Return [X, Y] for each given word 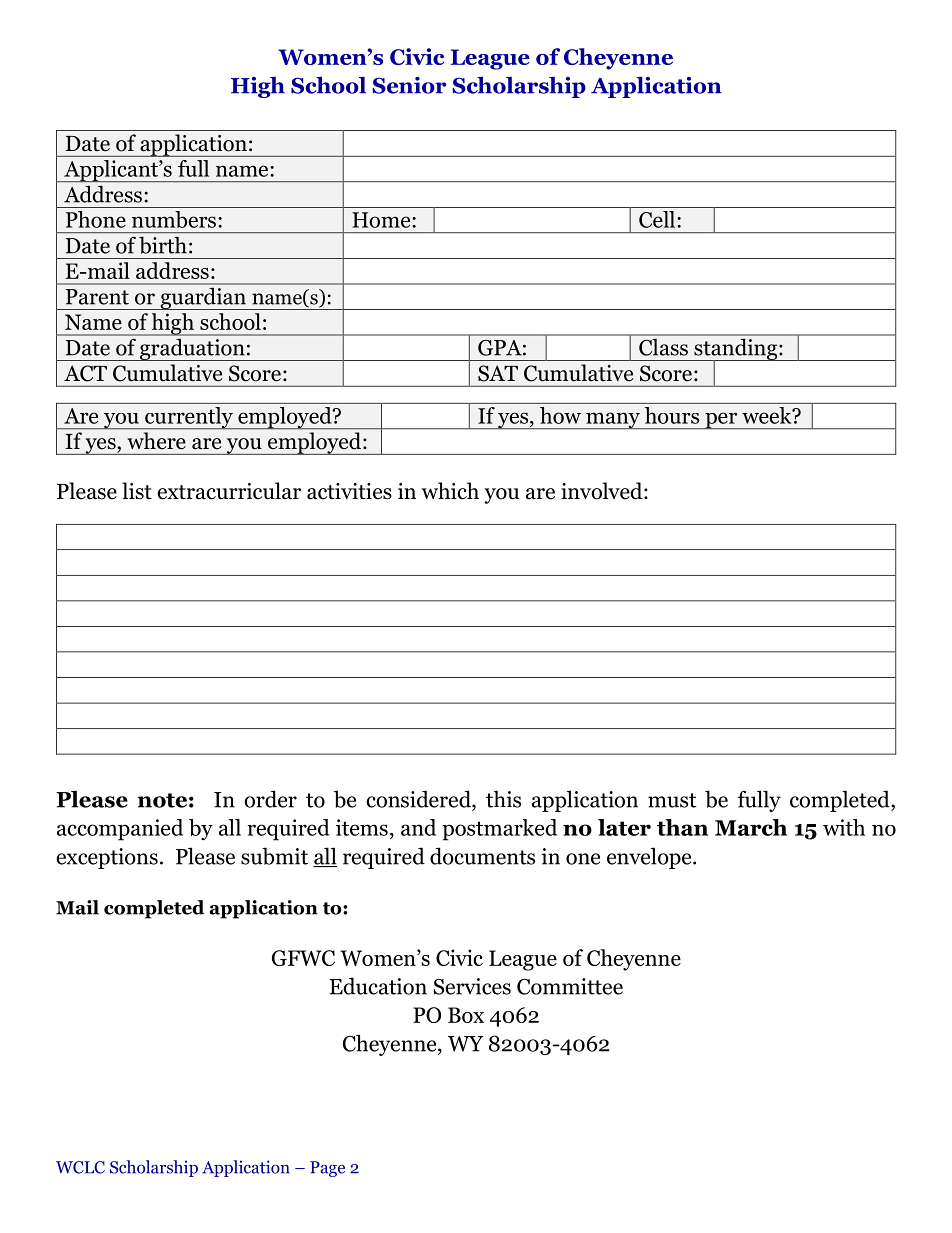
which [450, 491]
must [672, 800]
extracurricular [229, 491]
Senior [409, 85]
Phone [96, 219]
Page [327, 1169]
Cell [657, 219]
